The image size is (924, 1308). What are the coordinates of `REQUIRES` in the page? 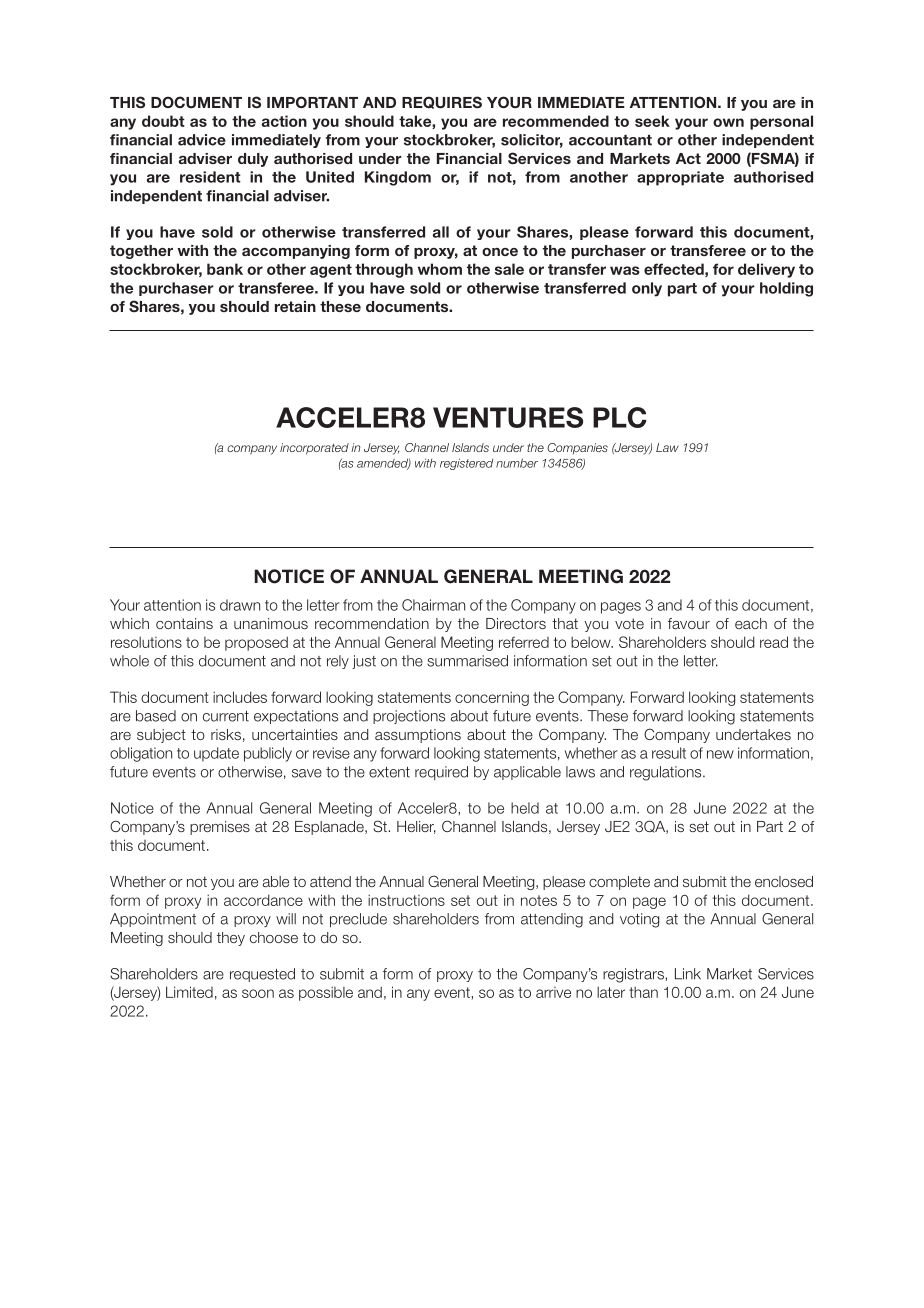 It's located at (442, 102).
